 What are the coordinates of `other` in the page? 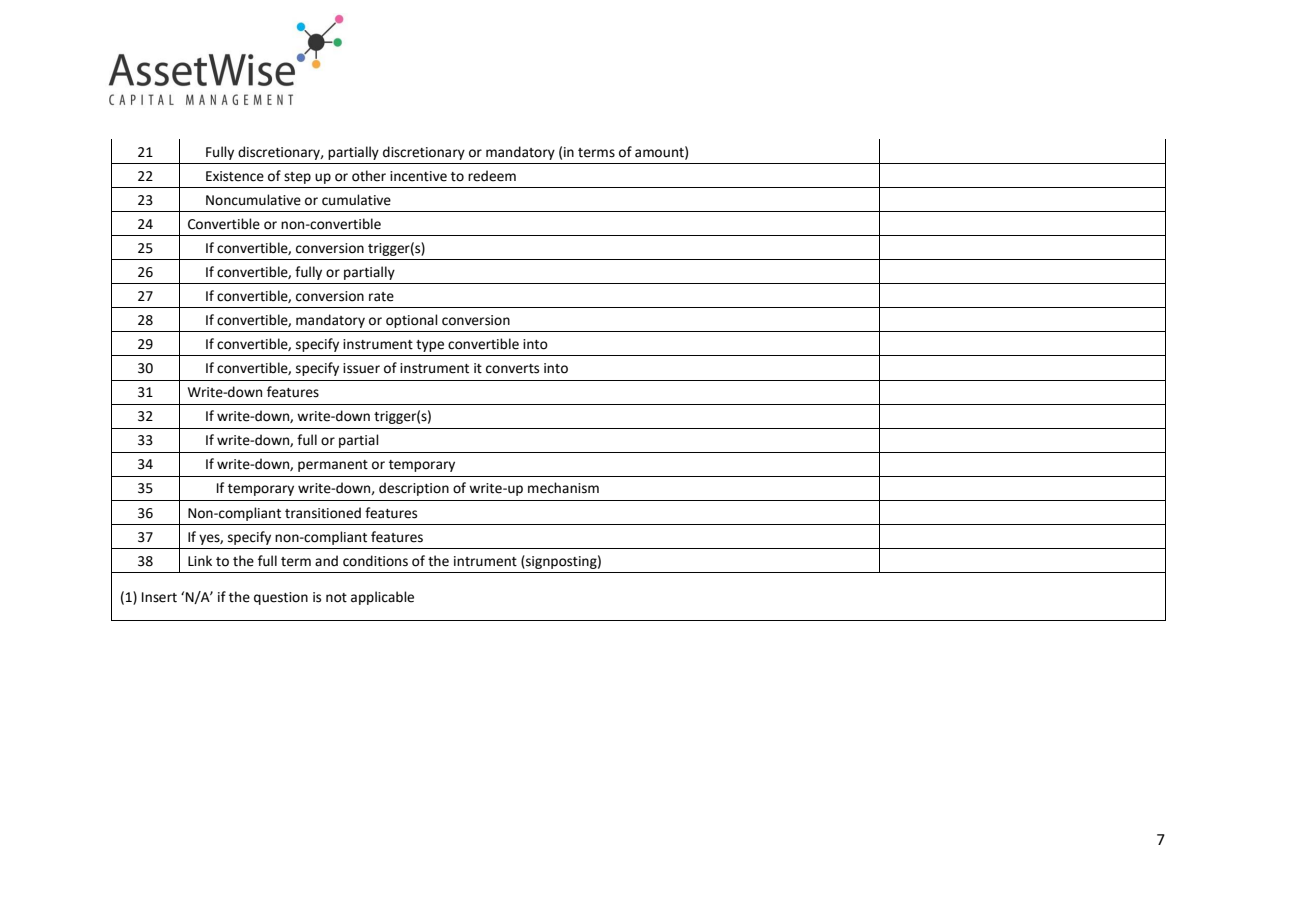 It's located at (369, 176).
